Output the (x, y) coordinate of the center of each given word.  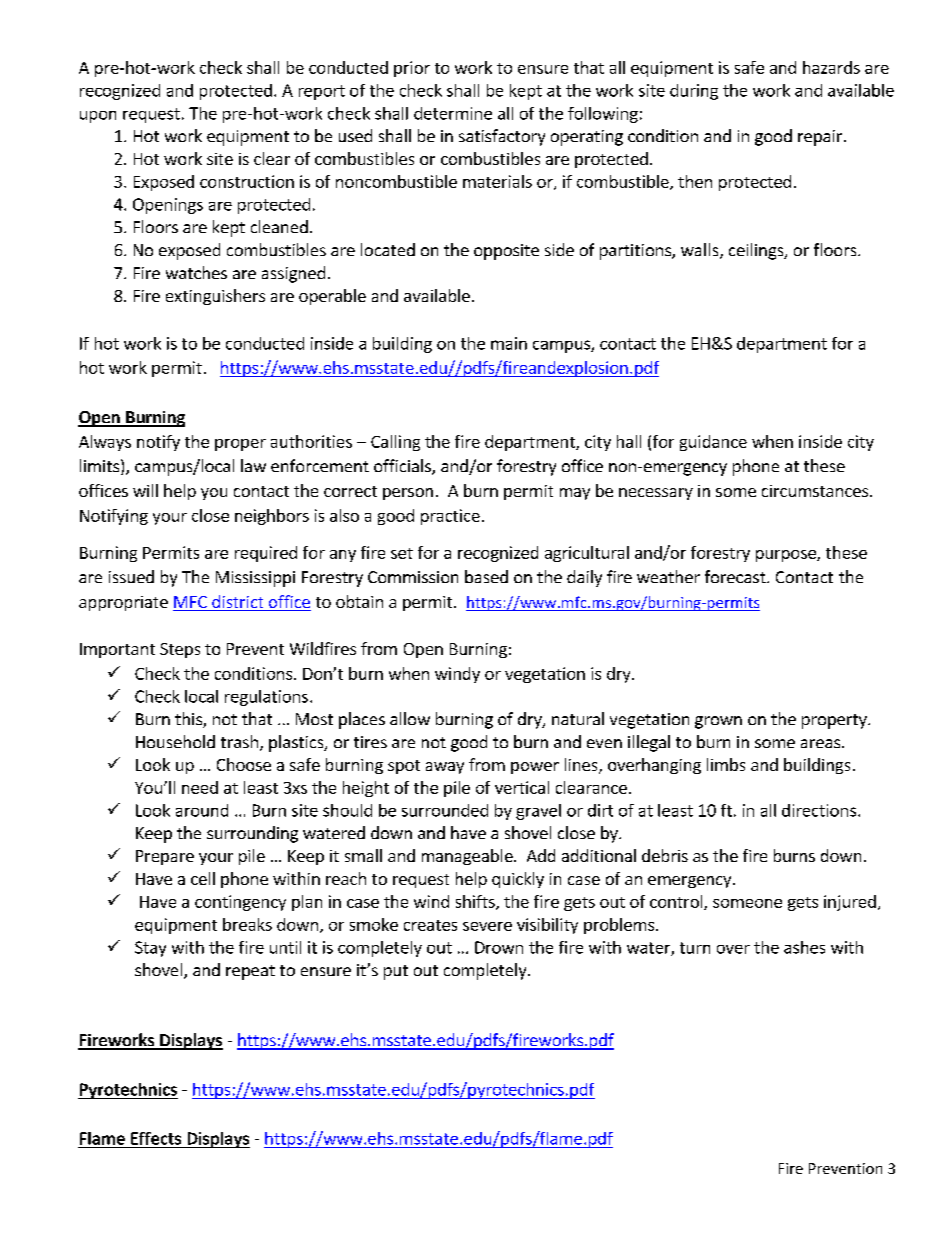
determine (453, 113)
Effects (156, 1138)
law (253, 465)
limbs (726, 764)
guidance (713, 443)
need (200, 787)
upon (98, 117)
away (445, 768)
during (694, 92)
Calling (395, 443)
